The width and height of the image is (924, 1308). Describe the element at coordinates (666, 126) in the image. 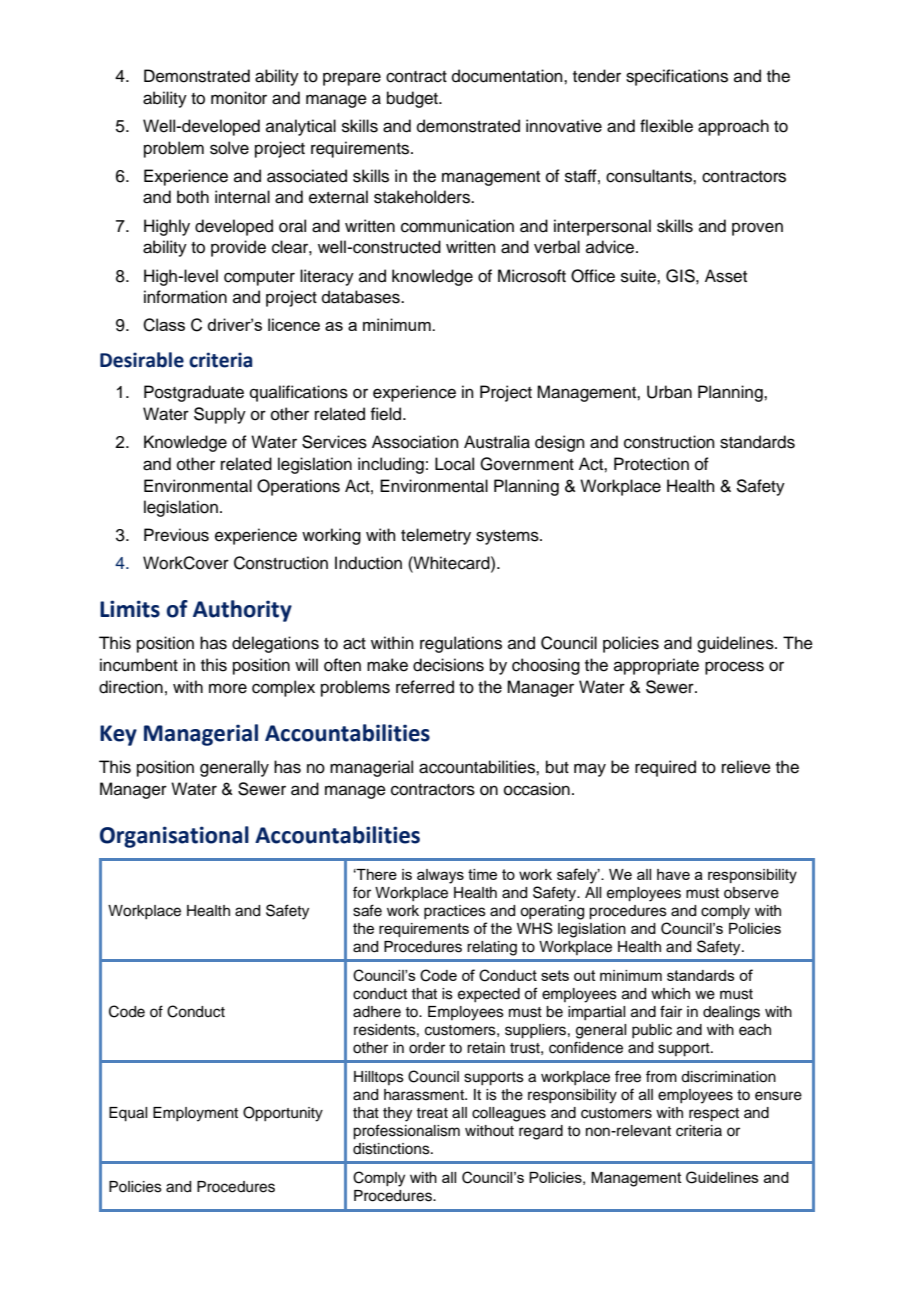

I see `flexible` at that location.
